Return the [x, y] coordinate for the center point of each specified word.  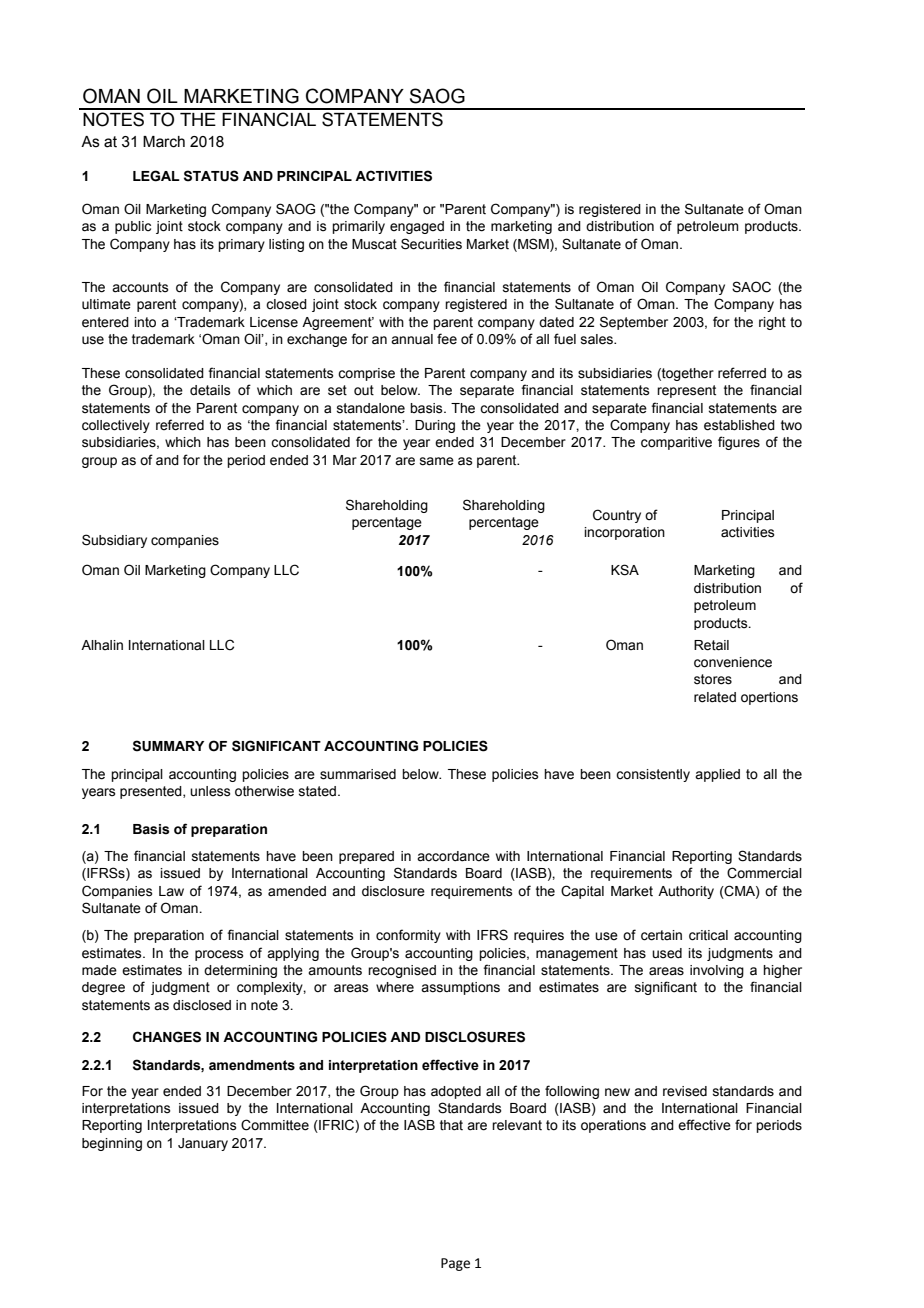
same [437, 461]
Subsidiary [114, 541]
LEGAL [156, 176]
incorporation [624, 533]
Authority [686, 892]
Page [455, 1264]
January [203, 1144]
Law [171, 891]
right [772, 323]
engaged [417, 227]
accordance [453, 856]
